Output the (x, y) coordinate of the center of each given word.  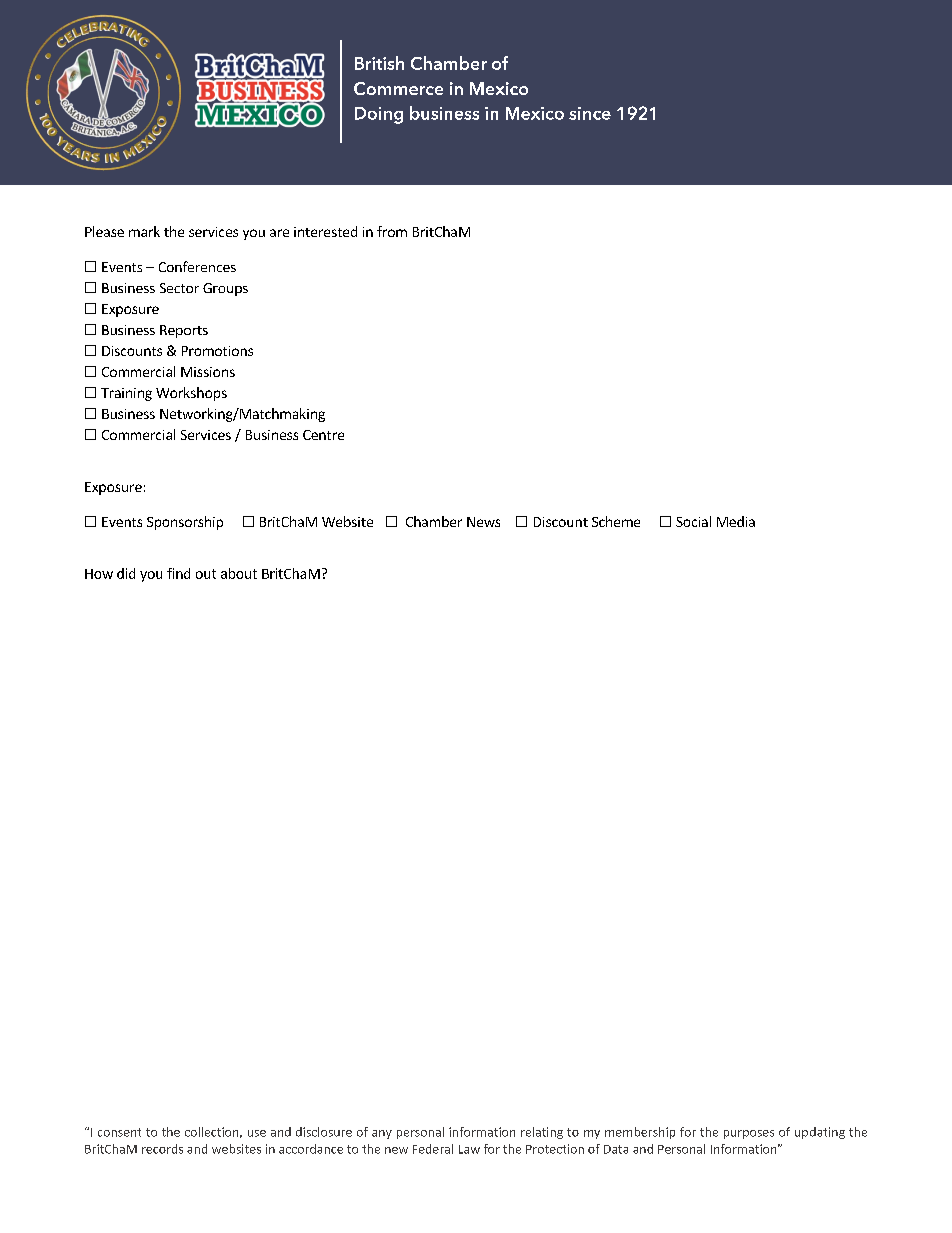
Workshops (191, 394)
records (162, 1149)
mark (144, 231)
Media (736, 521)
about (239, 573)
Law (469, 1149)
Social (693, 521)
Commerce (398, 88)
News (483, 522)
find (178, 573)
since (590, 113)
